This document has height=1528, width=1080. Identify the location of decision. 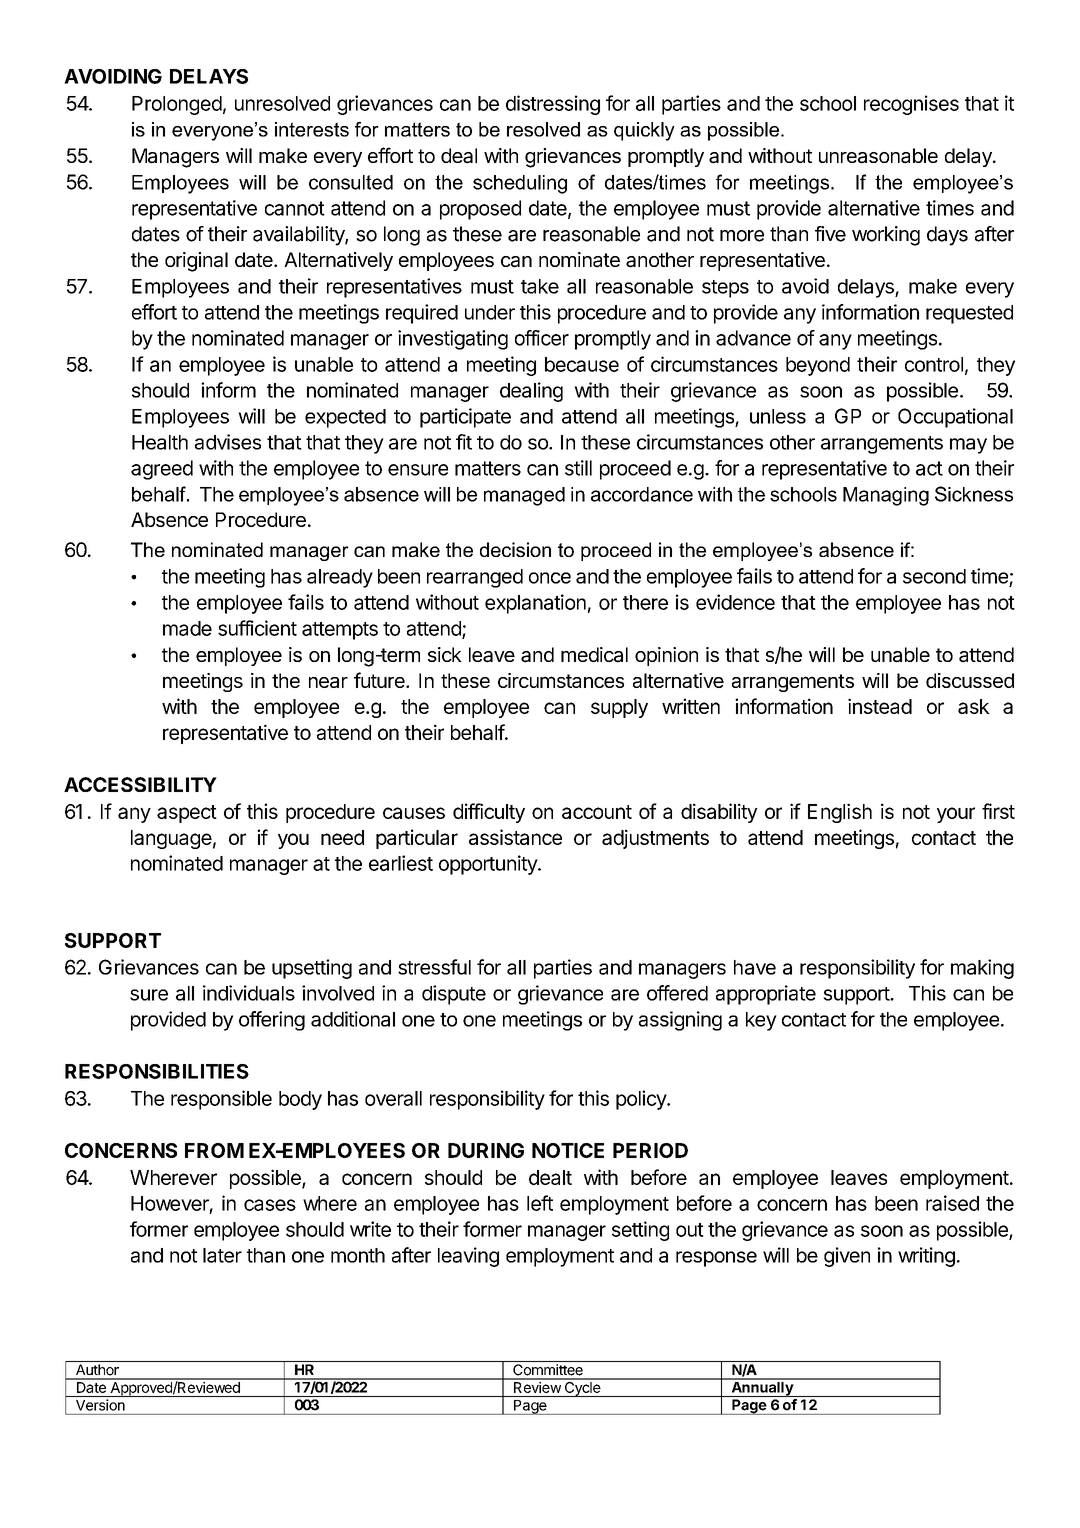
(515, 549).
